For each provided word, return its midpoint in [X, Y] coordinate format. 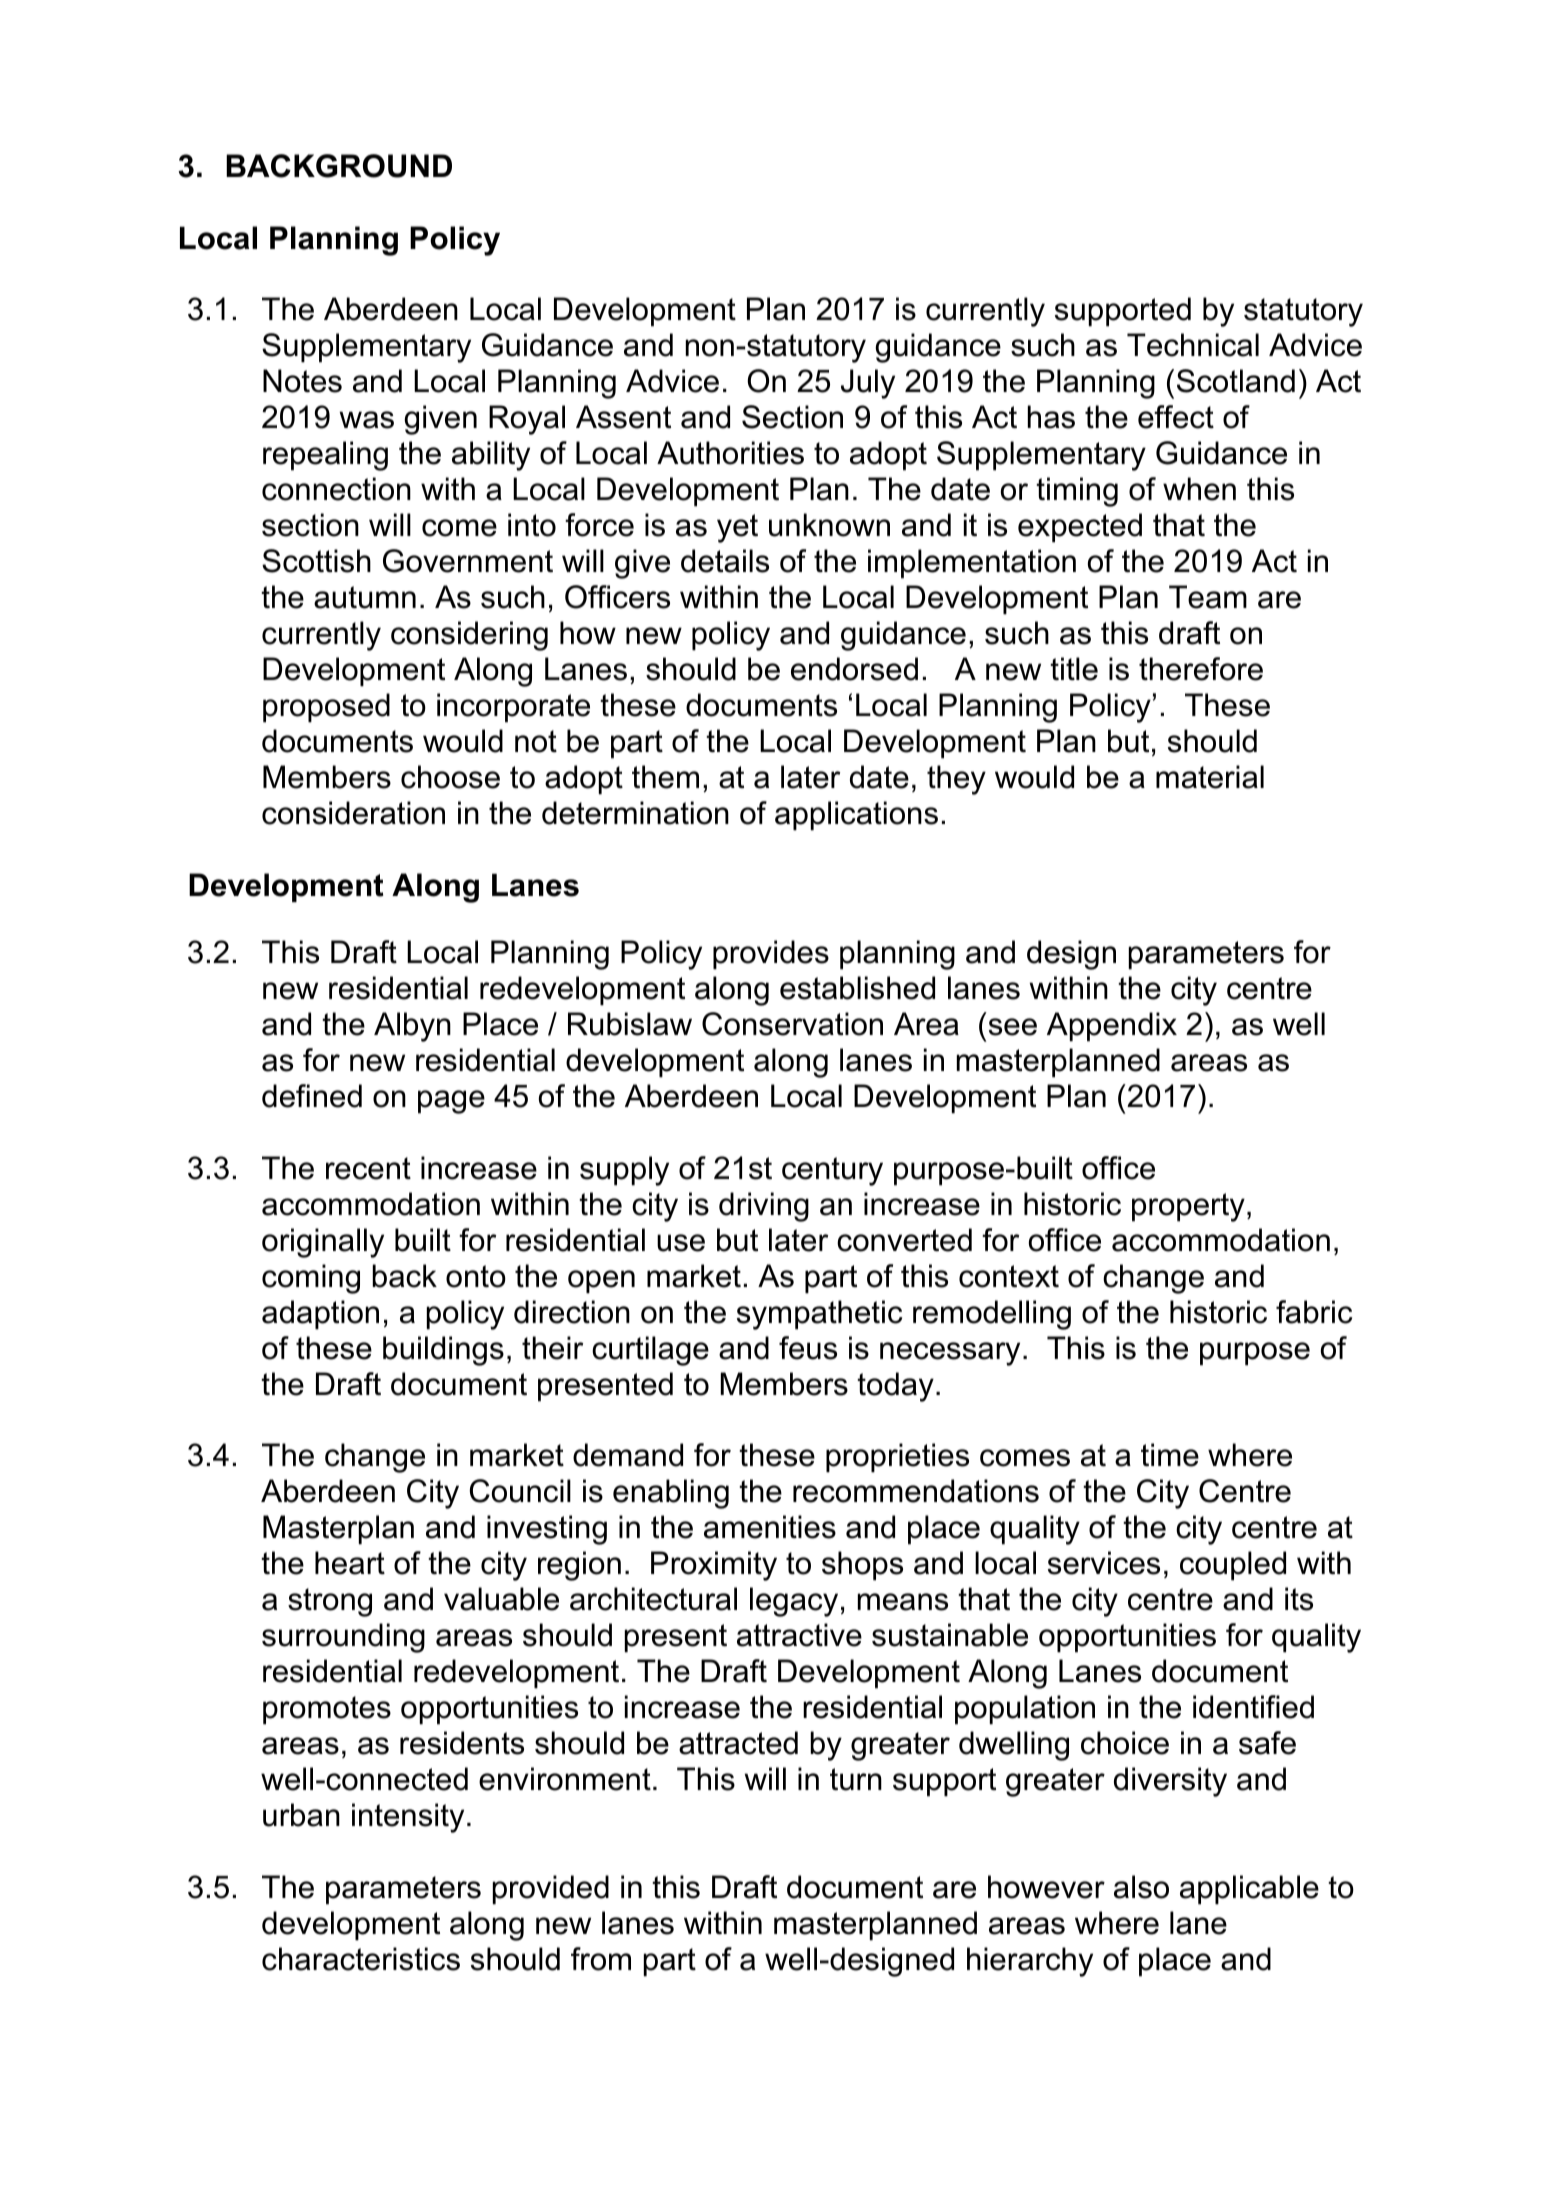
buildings [443, 1351]
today [895, 1387]
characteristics [361, 1959]
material [1210, 777]
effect [1176, 417]
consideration [353, 813]
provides [771, 955]
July [868, 384]
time [1170, 1455]
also [1141, 1887]
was [367, 420]
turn [856, 1779]
